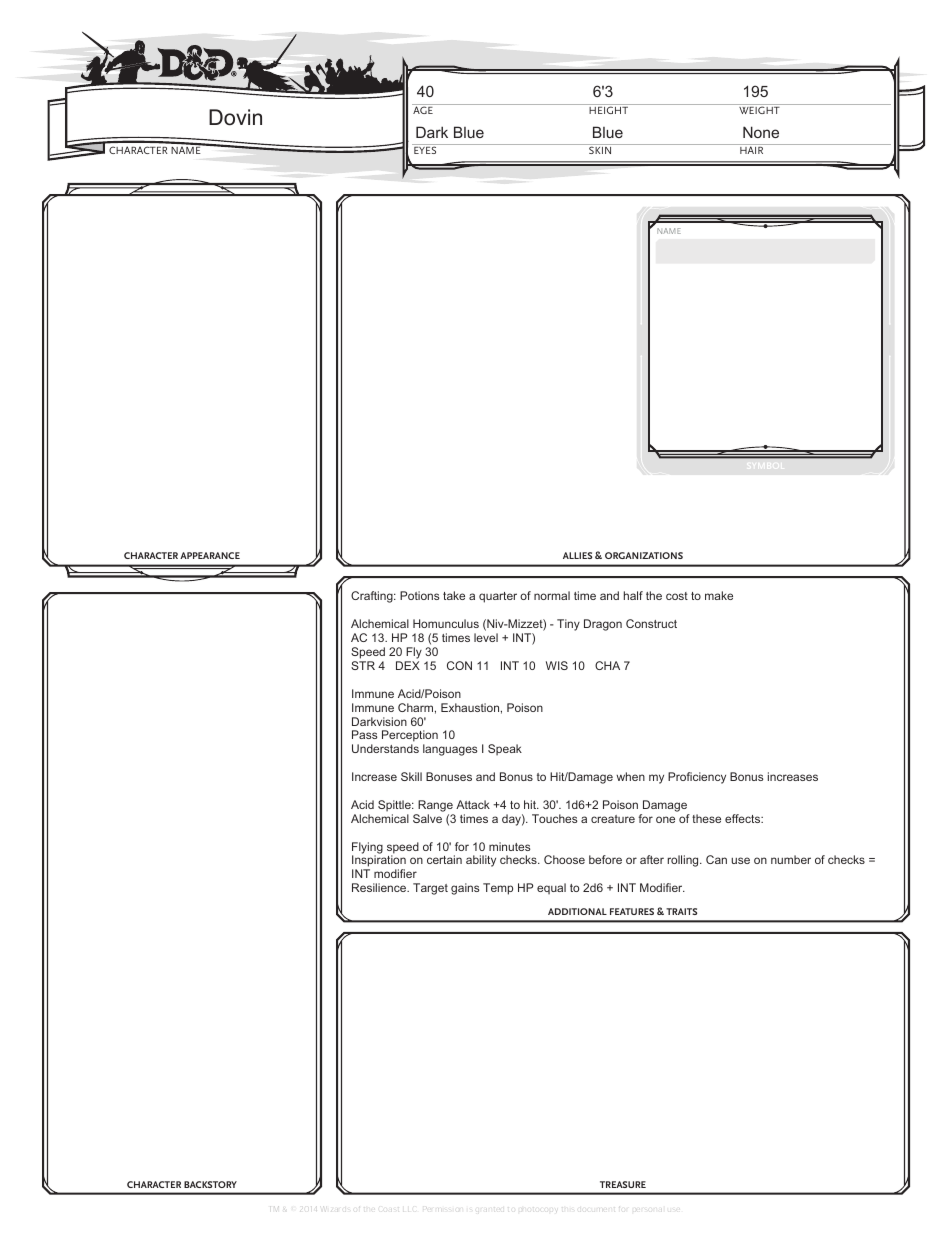 Image resolution: width=952 pixels, height=1233 pixels. What do you see at coordinates (681, 911) in the screenshot?
I see `TRAITS` at bounding box center [681, 911].
